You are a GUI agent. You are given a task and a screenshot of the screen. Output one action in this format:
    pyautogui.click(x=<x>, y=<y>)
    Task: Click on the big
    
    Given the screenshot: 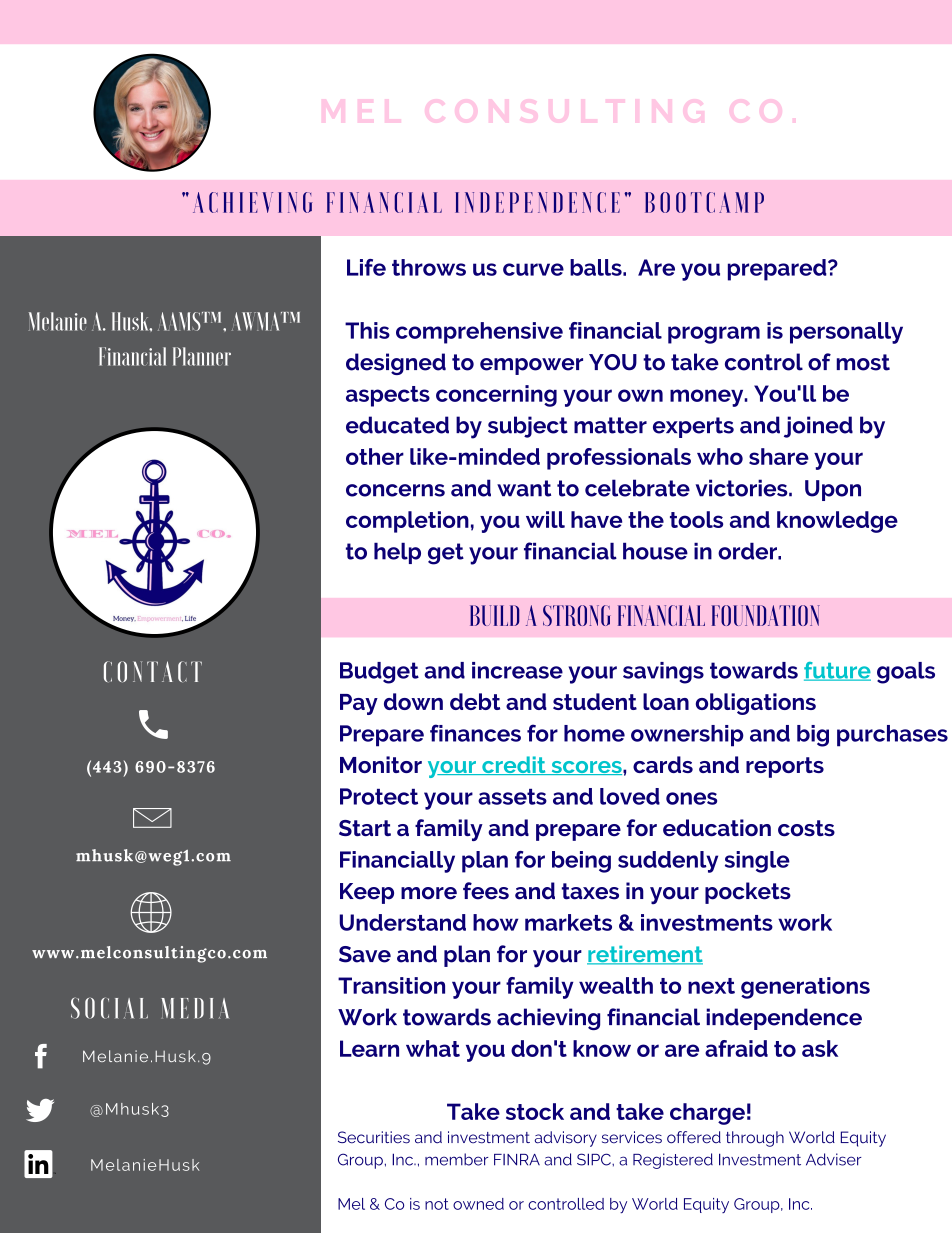 What is the action you would take?
    pyautogui.click(x=813, y=736)
